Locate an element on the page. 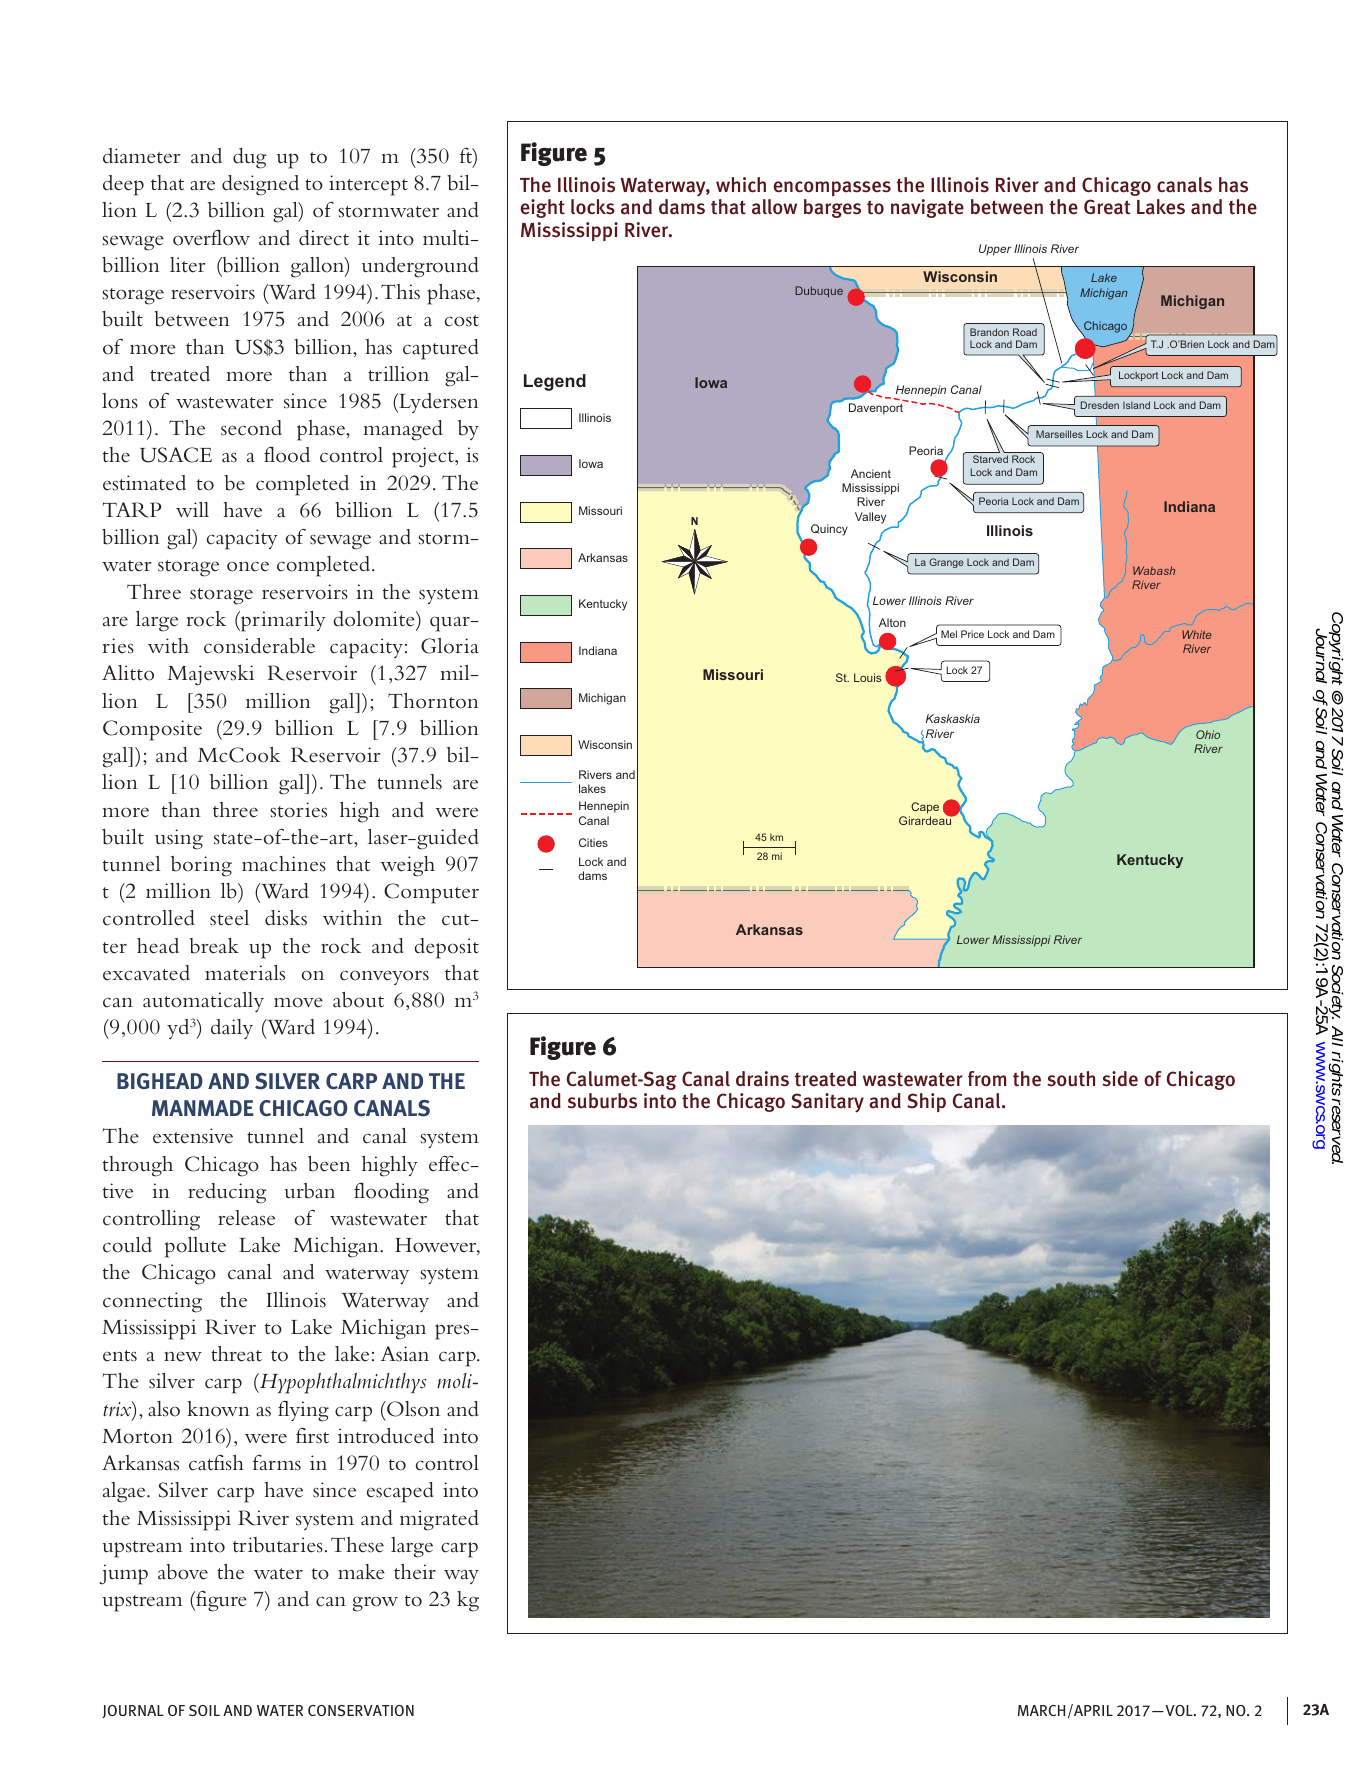 This page has height=1777, width=1369. migrated is located at coordinates (439, 1520).
